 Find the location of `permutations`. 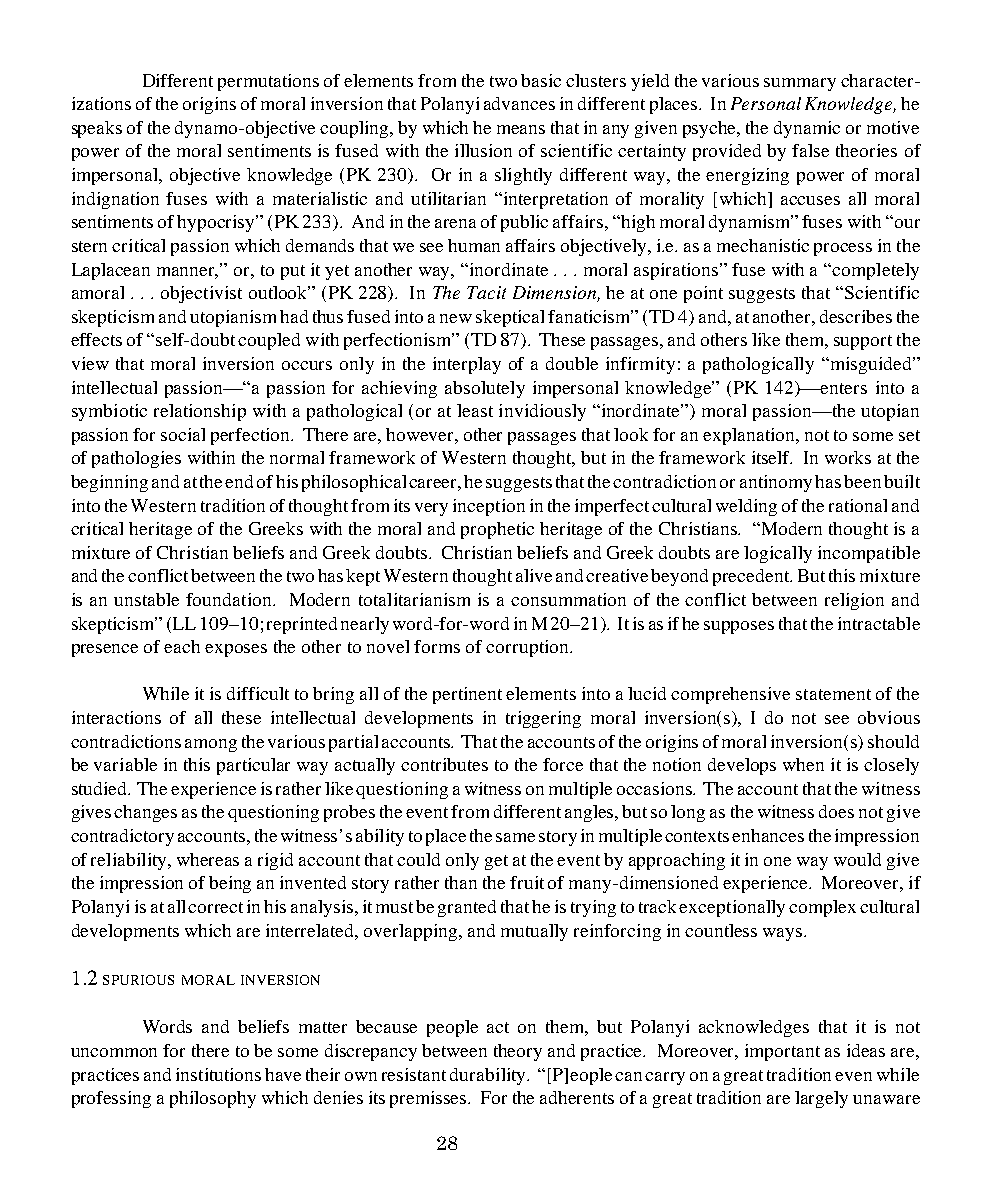

permutations is located at coordinates (268, 82).
